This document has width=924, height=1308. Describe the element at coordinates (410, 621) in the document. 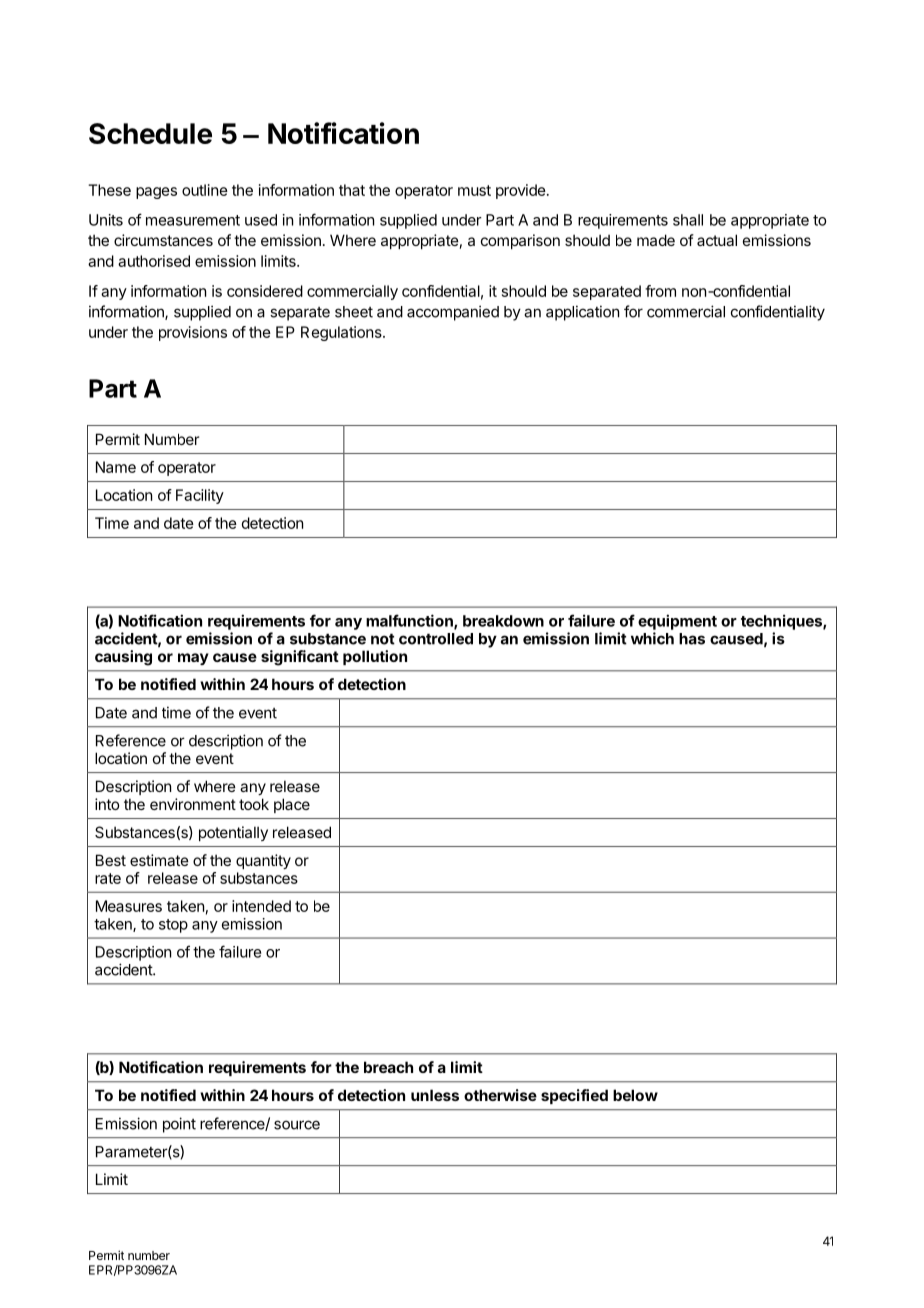

I see `malfunction` at that location.
